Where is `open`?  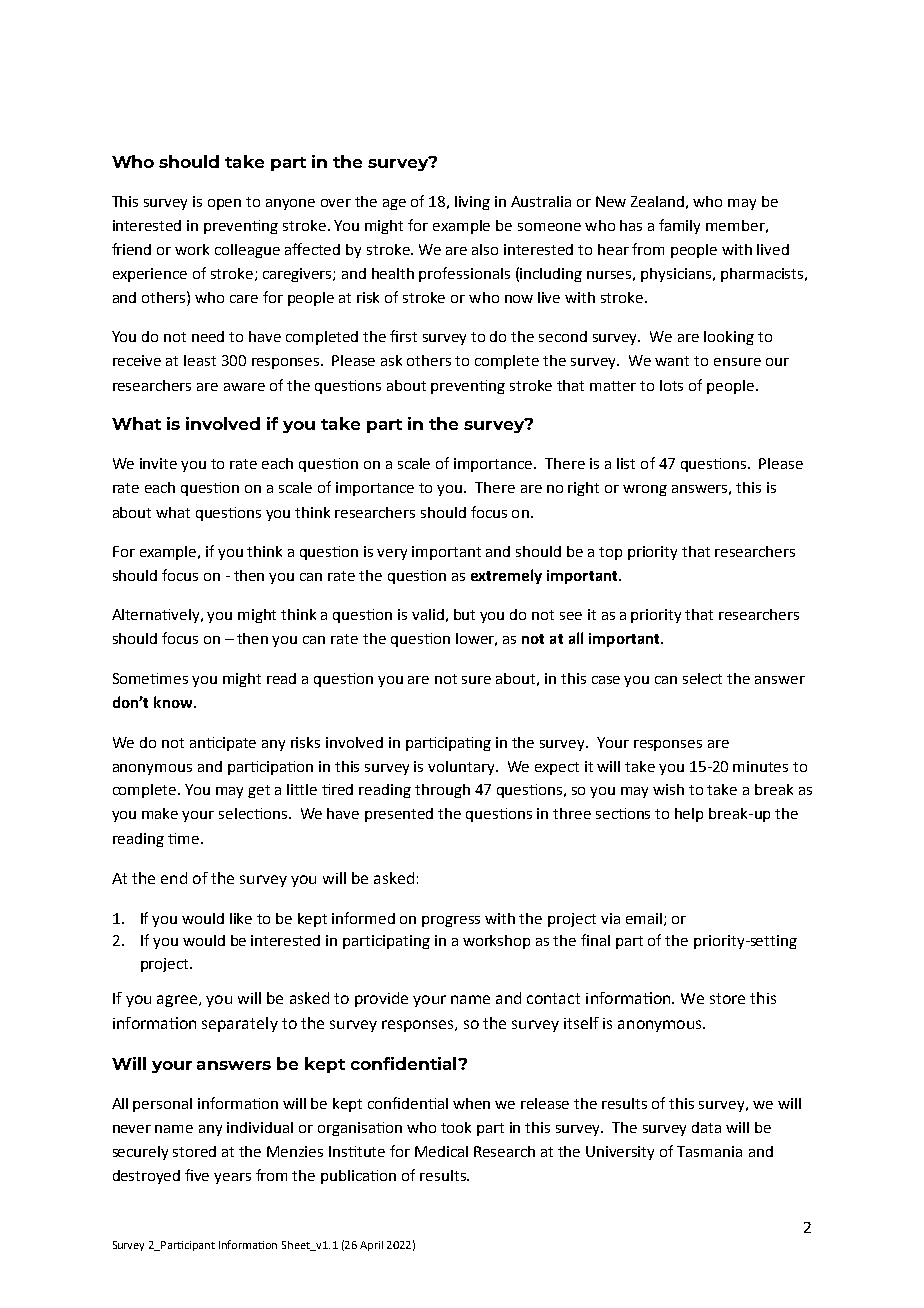 open is located at coordinates (224, 204).
